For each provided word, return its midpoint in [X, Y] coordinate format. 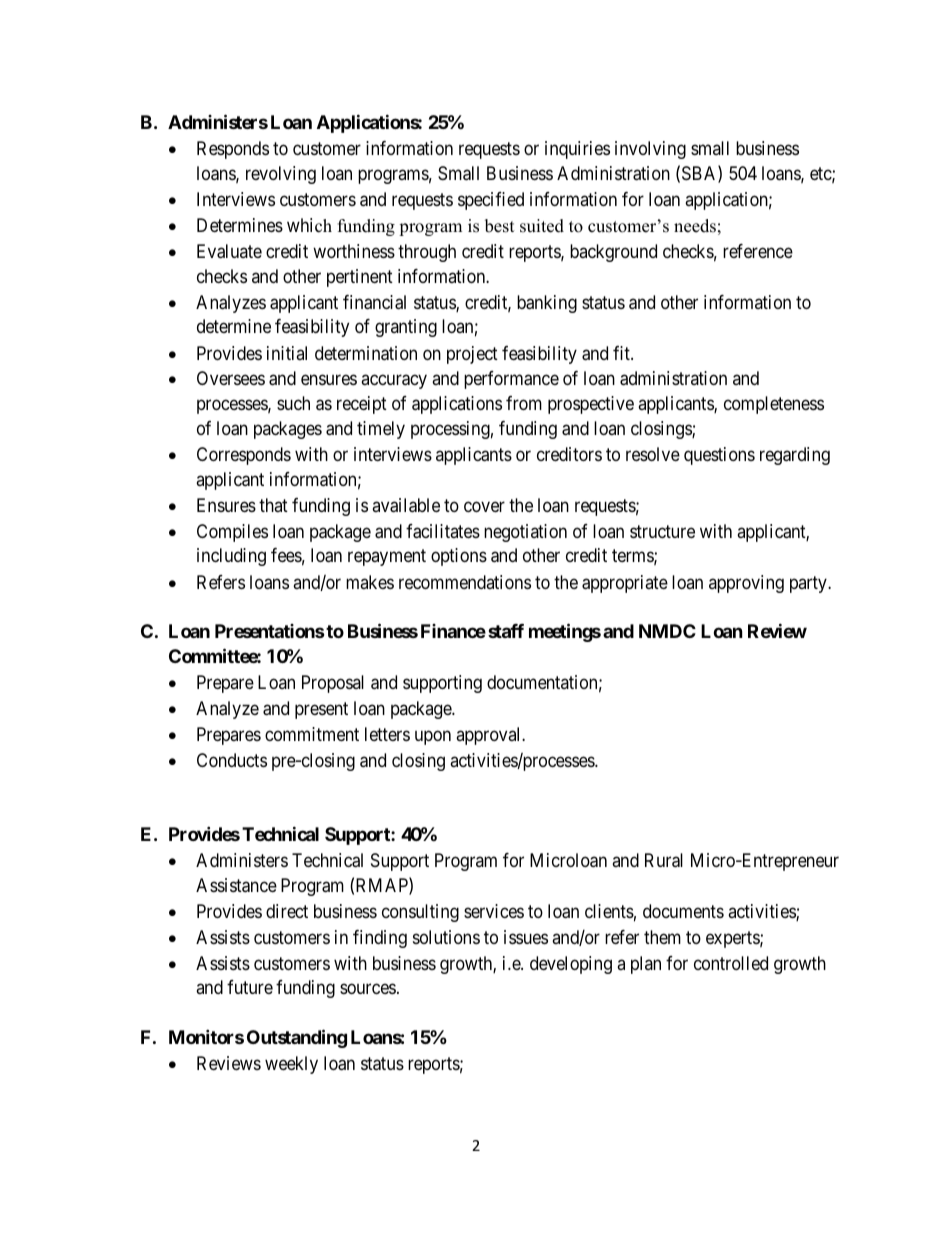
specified [491, 201]
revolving [281, 175]
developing [571, 965]
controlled [731, 963]
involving [650, 150]
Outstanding [297, 1038]
